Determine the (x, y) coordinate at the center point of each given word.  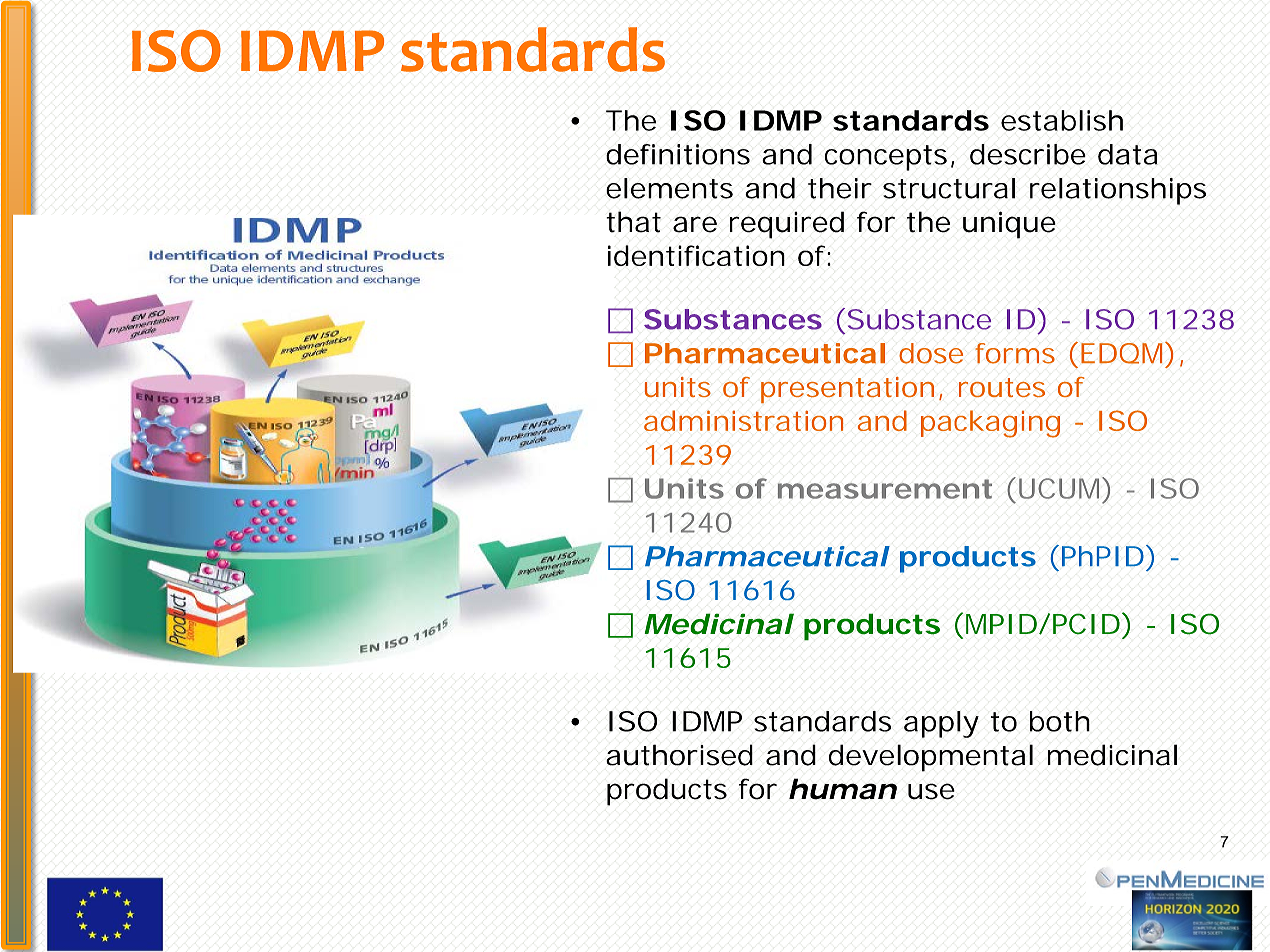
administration (744, 420)
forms (1015, 353)
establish (1062, 120)
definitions (678, 154)
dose (931, 353)
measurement (885, 489)
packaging (990, 424)
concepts (886, 158)
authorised (679, 755)
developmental (931, 758)
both (1060, 721)
